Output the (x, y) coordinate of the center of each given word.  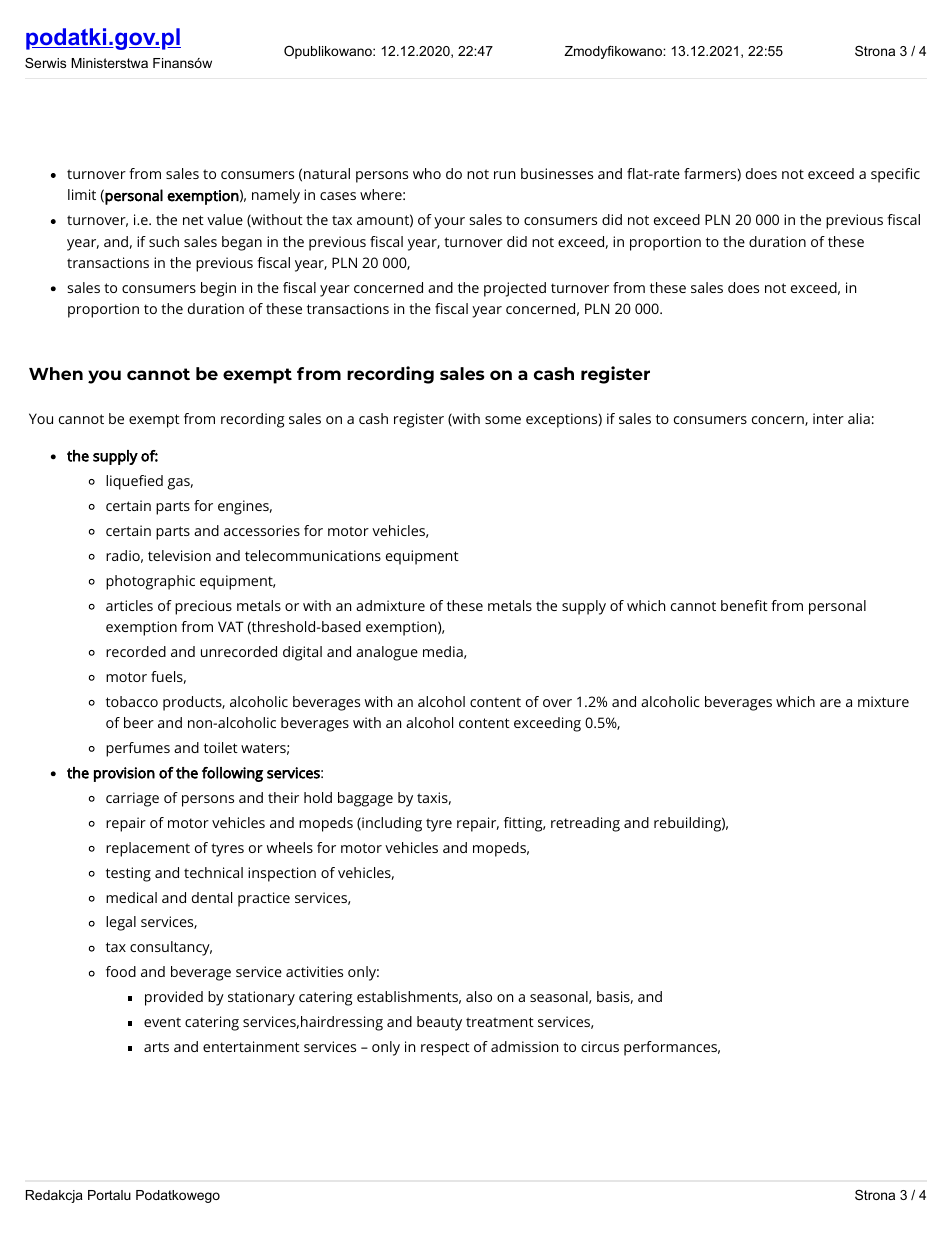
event (162, 1022)
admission (524, 1046)
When (56, 373)
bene (738, 605)
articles (129, 605)
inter (828, 418)
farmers (710, 173)
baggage (365, 799)
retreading (585, 824)
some (503, 420)
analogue (387, 653)
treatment (500, 1022)
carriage (132, 799)
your (449, 223)
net (193, 220)
